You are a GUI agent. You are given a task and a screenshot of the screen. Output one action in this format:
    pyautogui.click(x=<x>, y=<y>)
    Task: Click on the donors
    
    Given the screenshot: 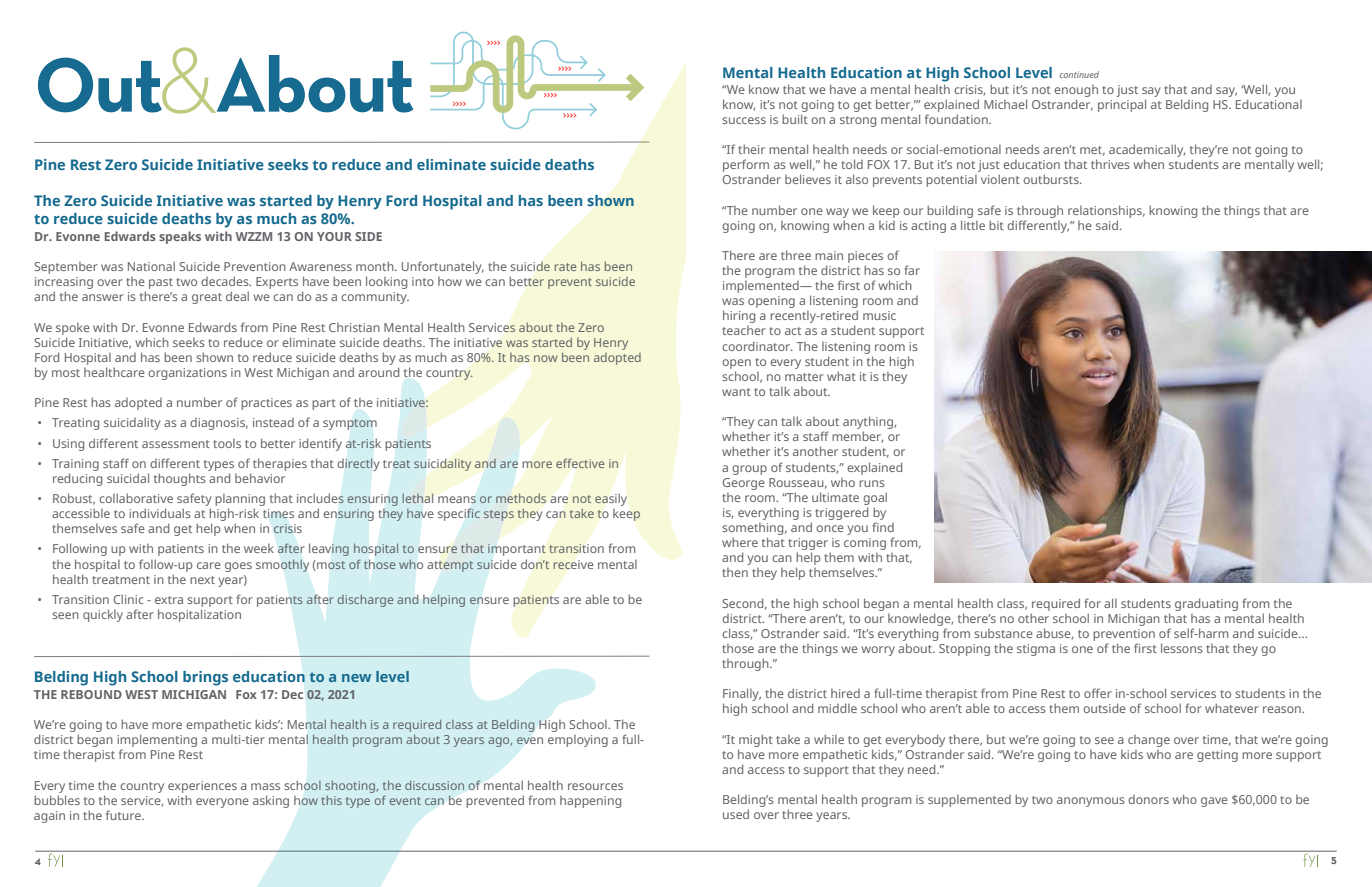 What is the action you would take?
    pyautogui.click(x=1148, y=799)
